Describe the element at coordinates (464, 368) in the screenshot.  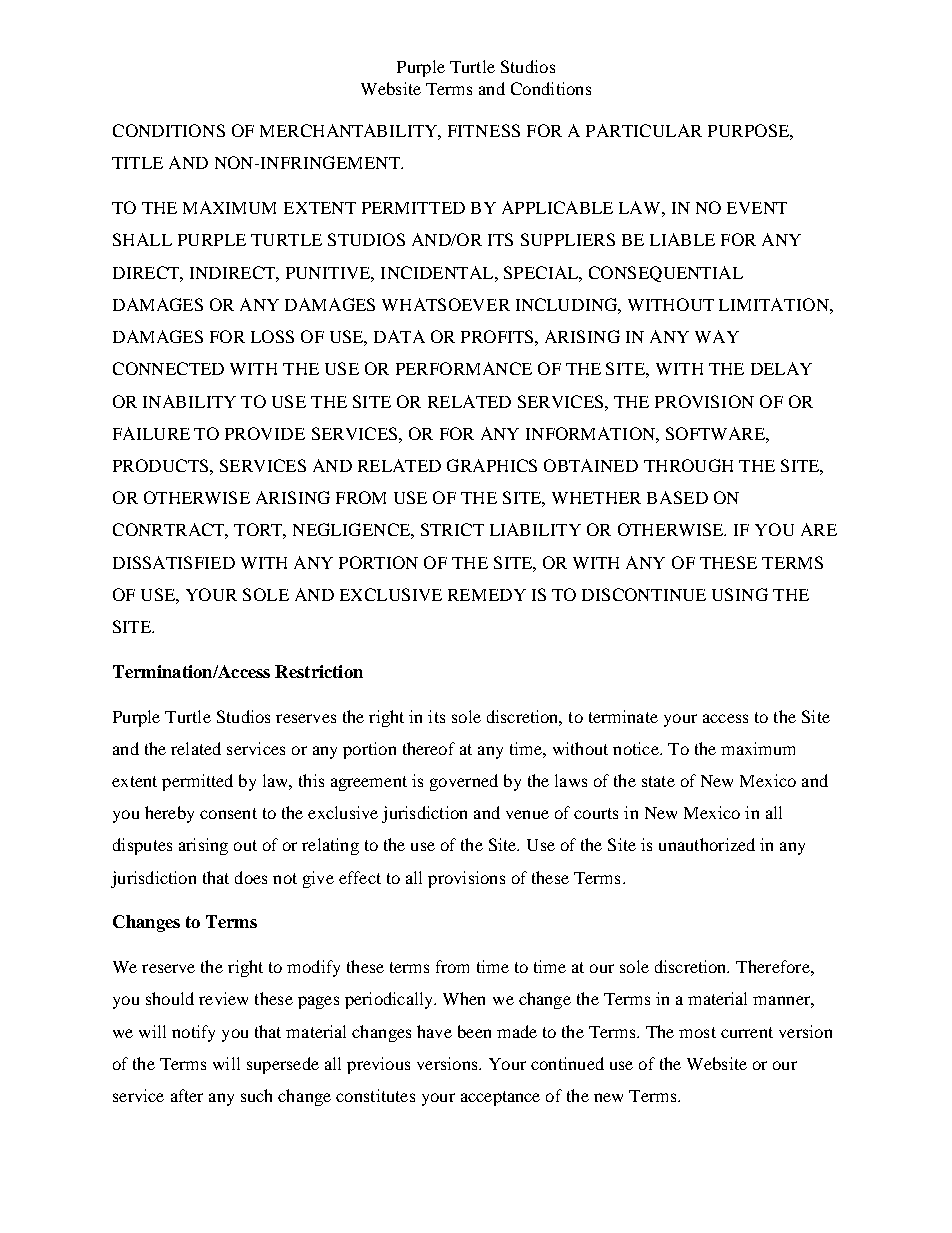
I see `PERFORMANCE` at that location.
